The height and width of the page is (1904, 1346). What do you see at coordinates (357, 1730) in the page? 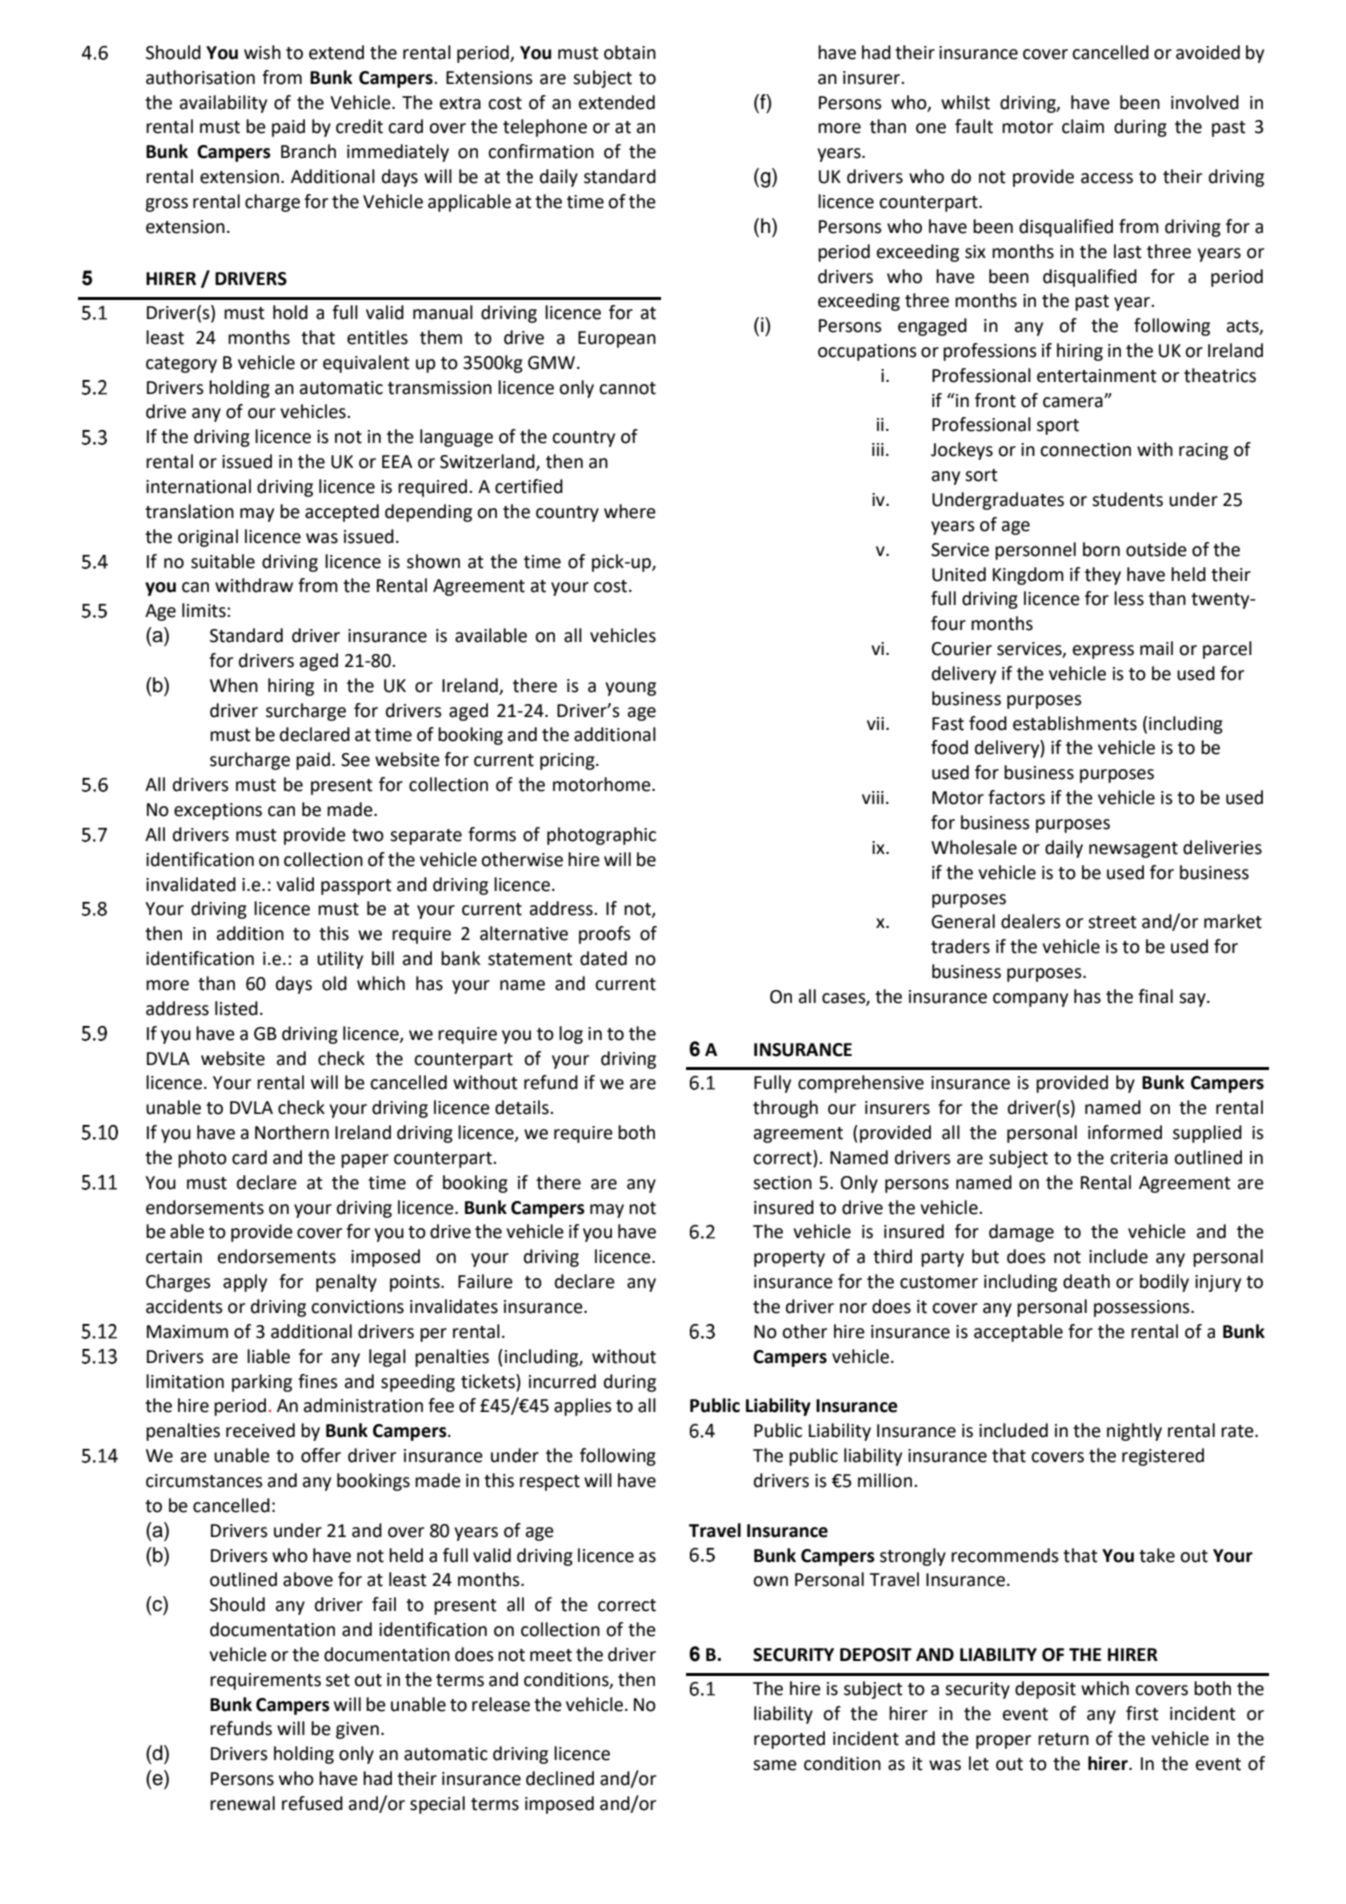
I see `given` at bounding box center [357, 1730].
